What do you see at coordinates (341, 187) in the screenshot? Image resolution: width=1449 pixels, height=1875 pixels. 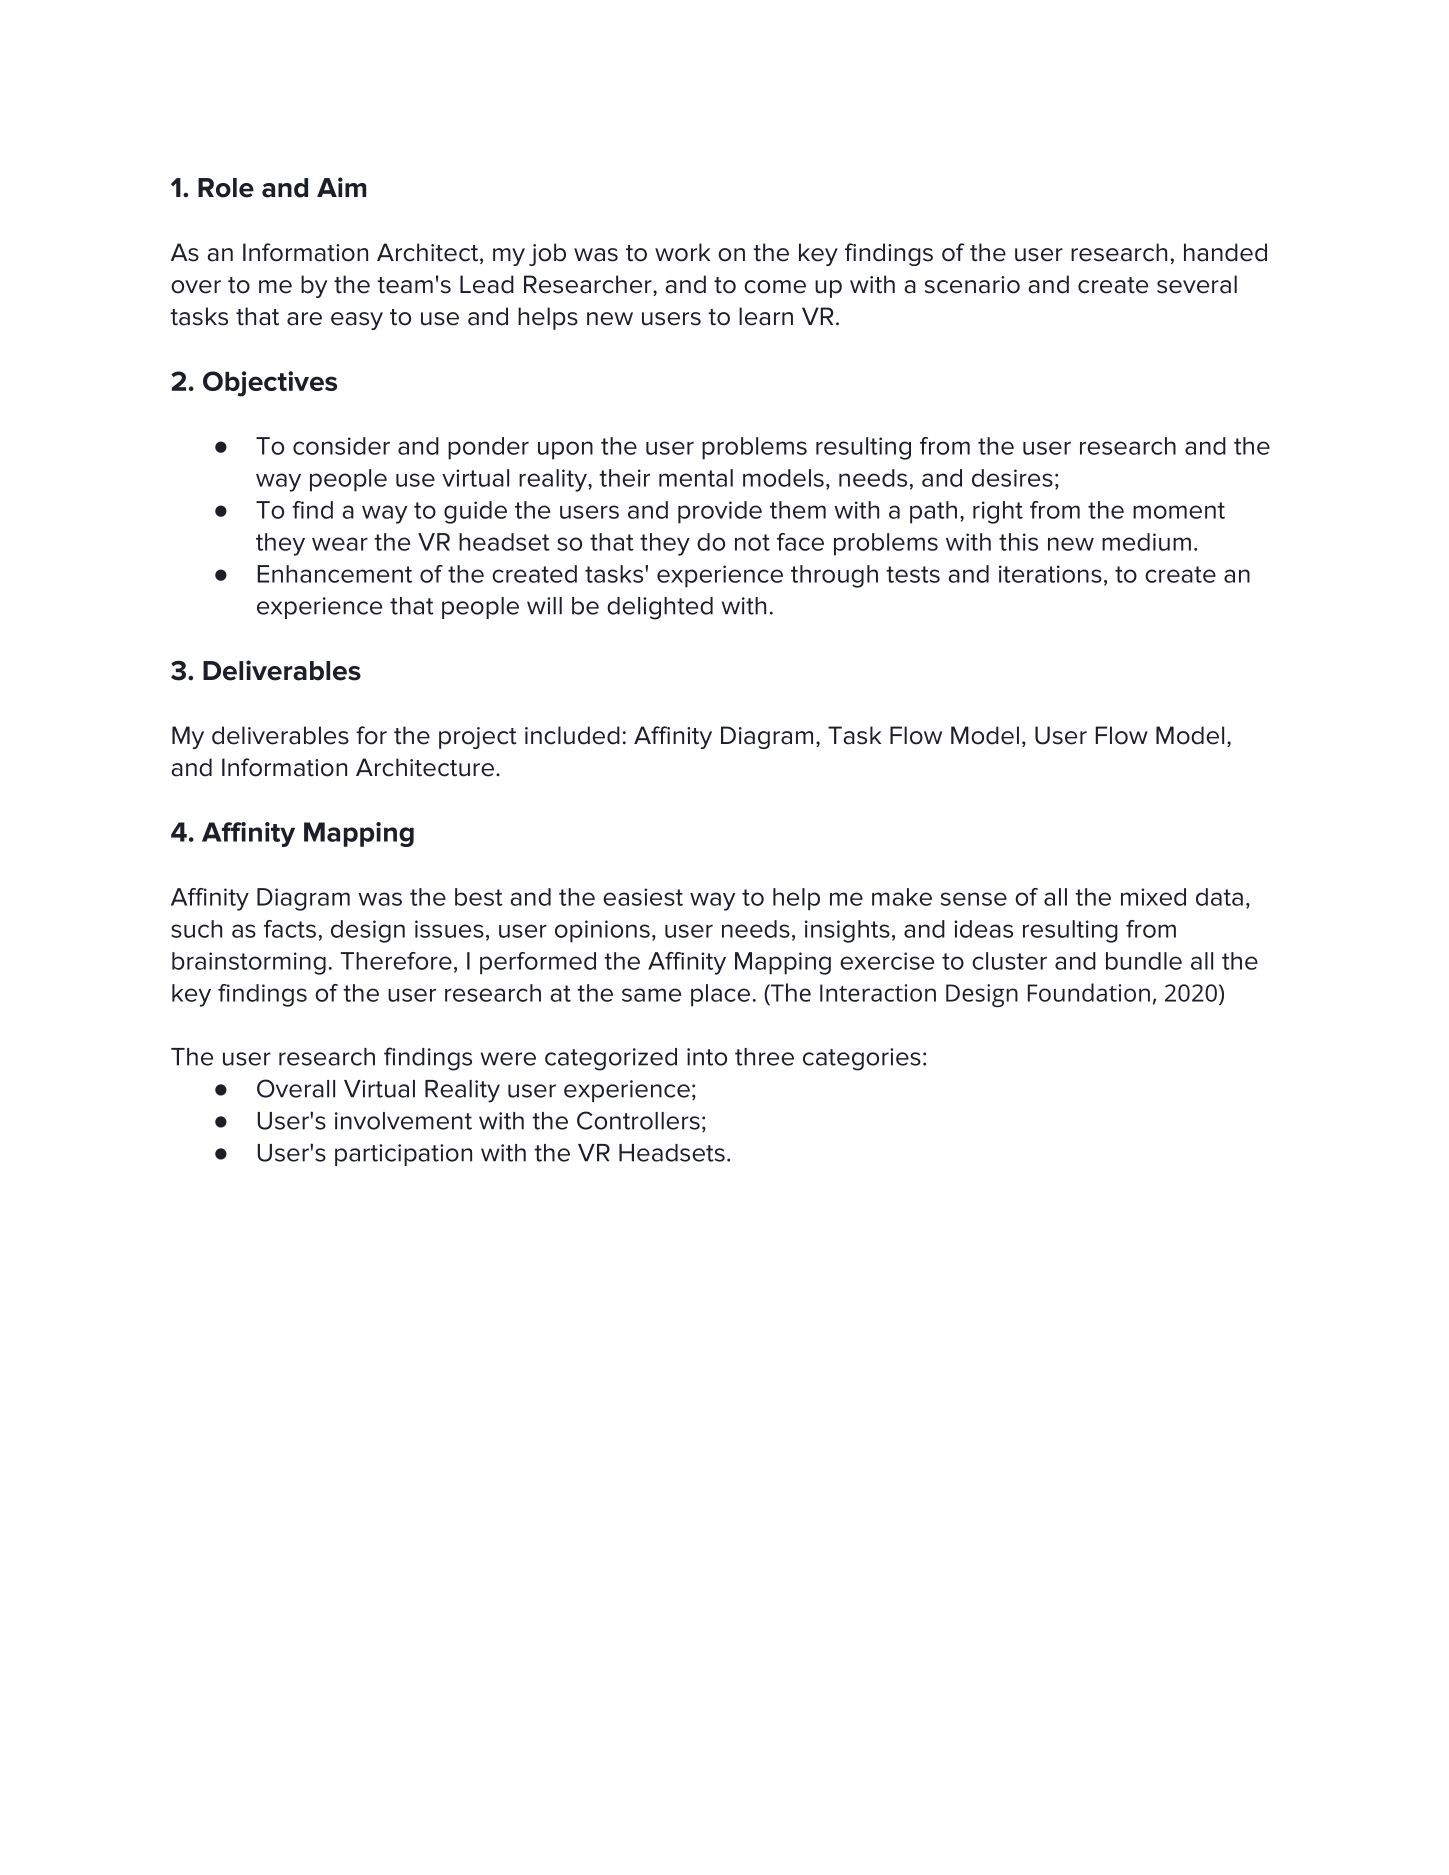 I see `Aim` at bounding box center [341, 187].
